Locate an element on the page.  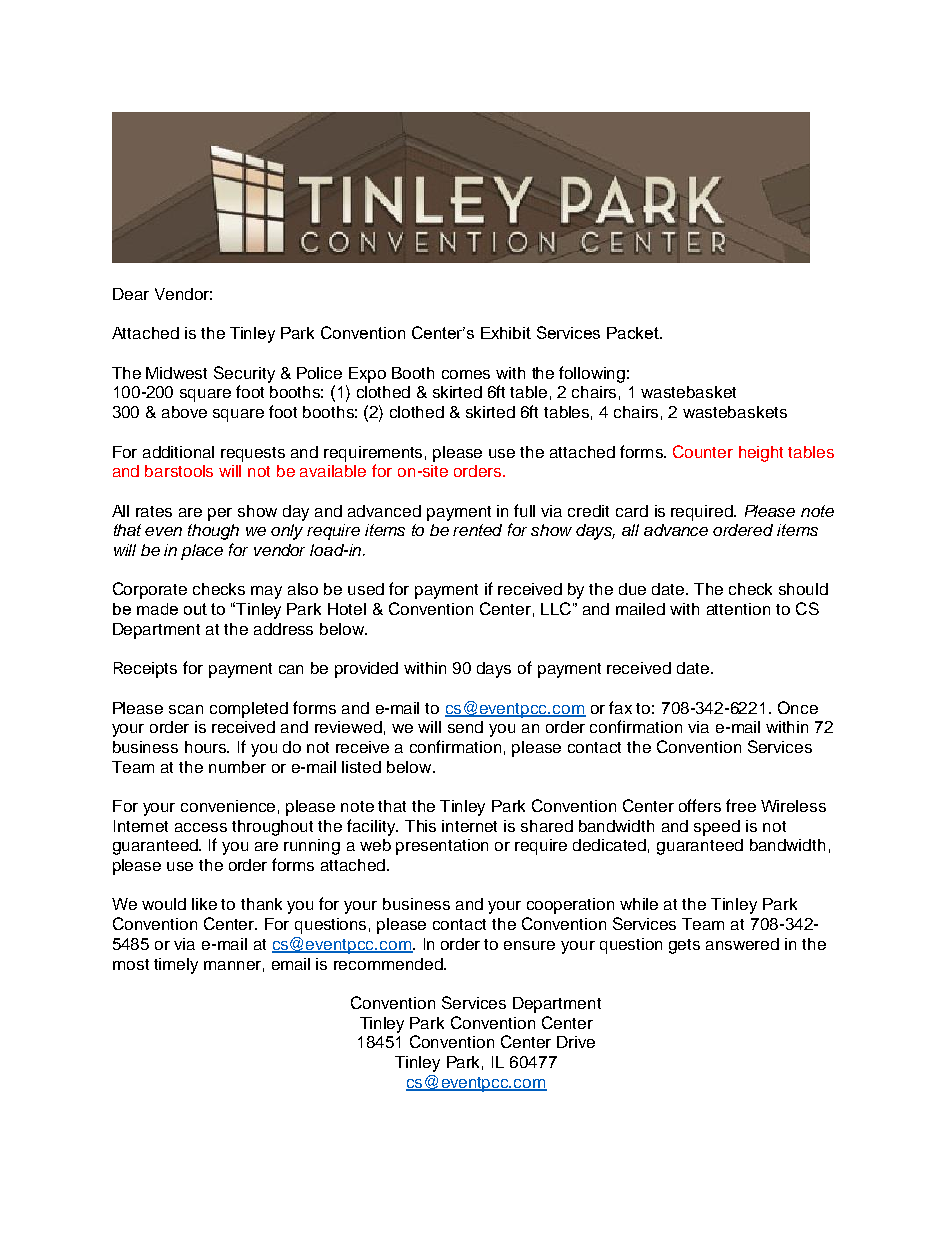
Packet is located at coordinates (634, 333).
